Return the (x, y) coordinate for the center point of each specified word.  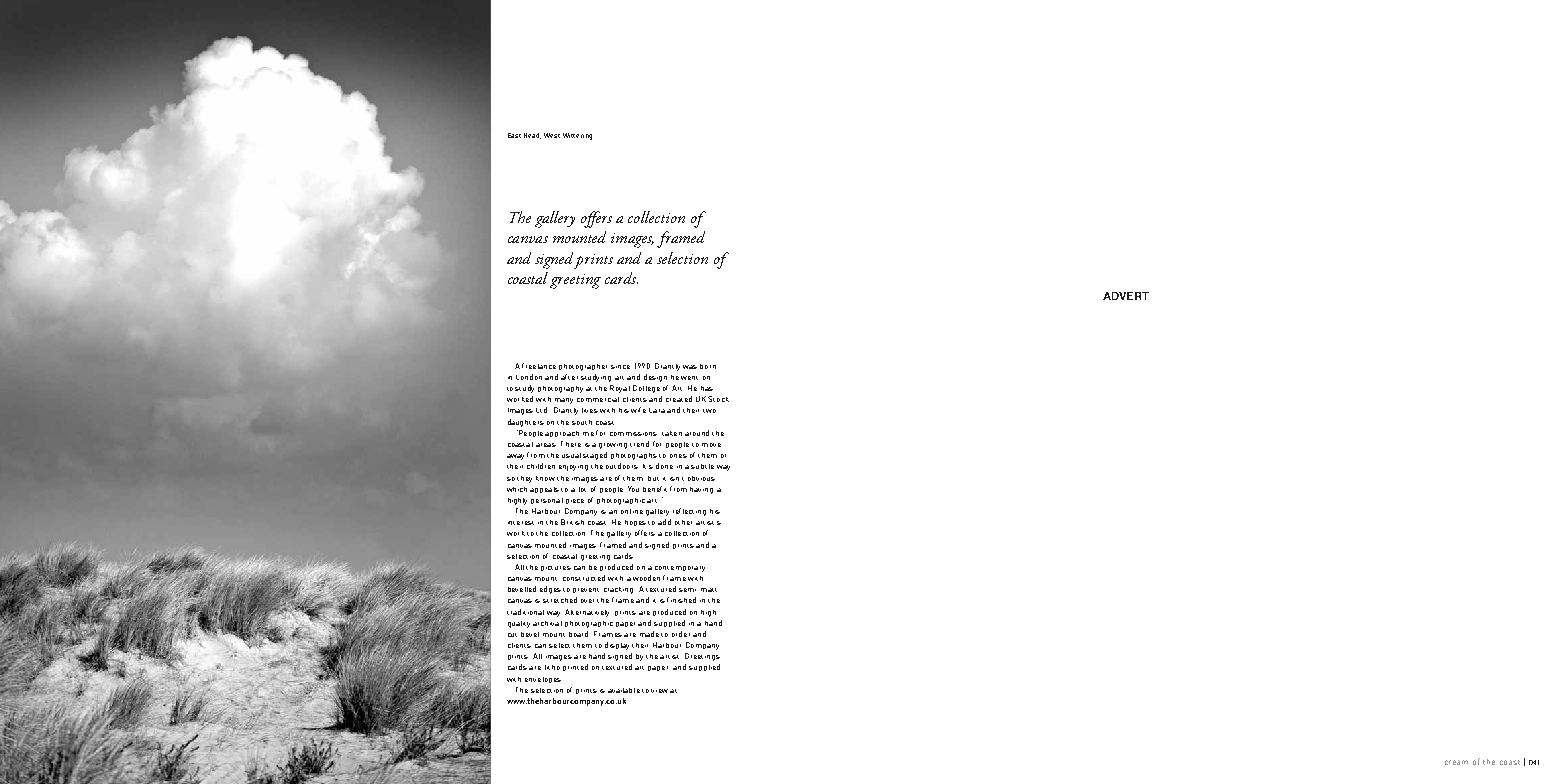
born (708, 366)
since (620, 367)
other (683, 522)
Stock (718, 399)
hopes (635, 523)
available (624, 690)
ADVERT (1126, 296)
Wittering (577, 136)
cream (1456, 762)
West (552, 135)
